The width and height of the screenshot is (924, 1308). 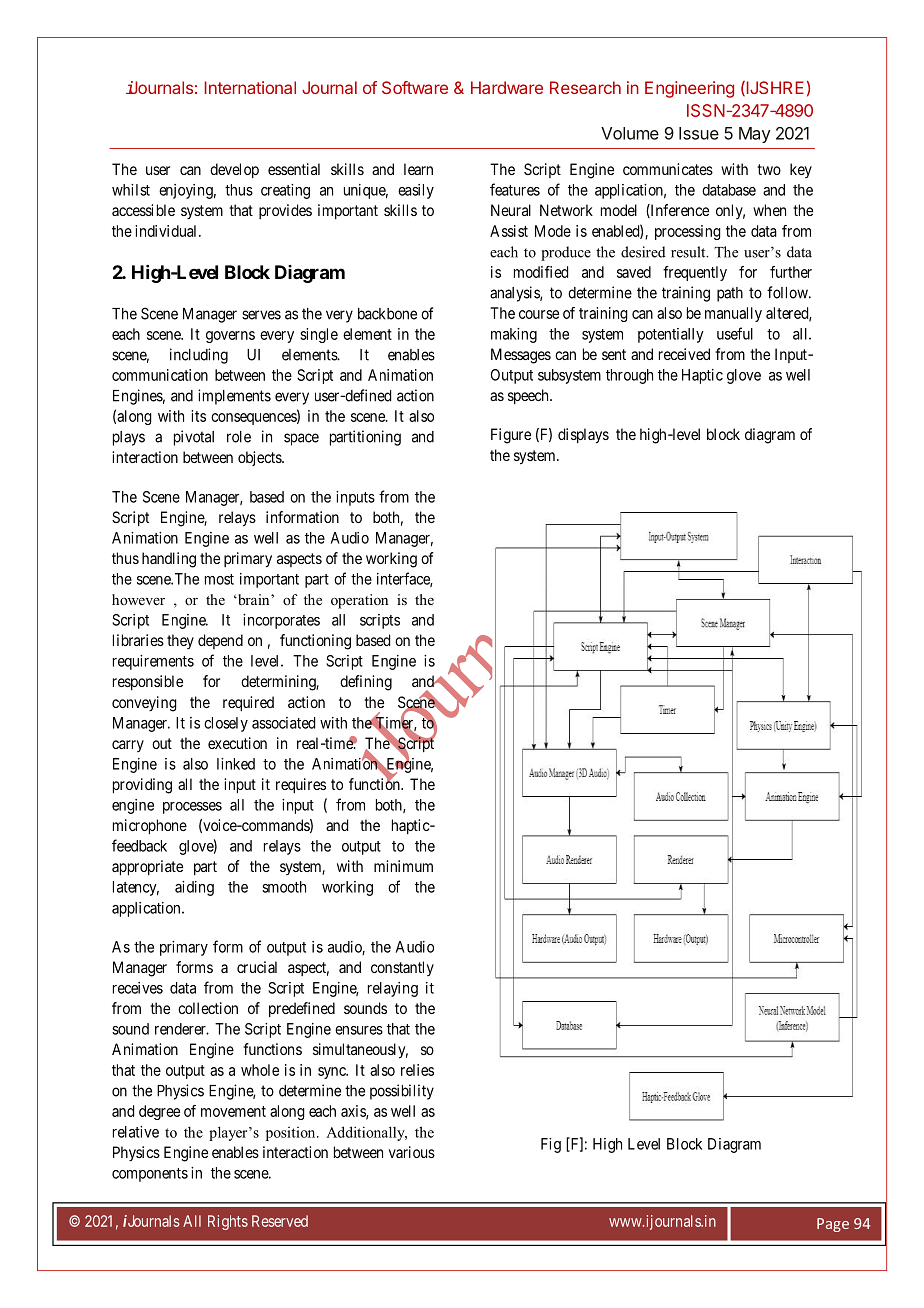 What do you see at coordinates (755, 135) in the screenshot?
I see `May` at bounding box center [755, 135].
